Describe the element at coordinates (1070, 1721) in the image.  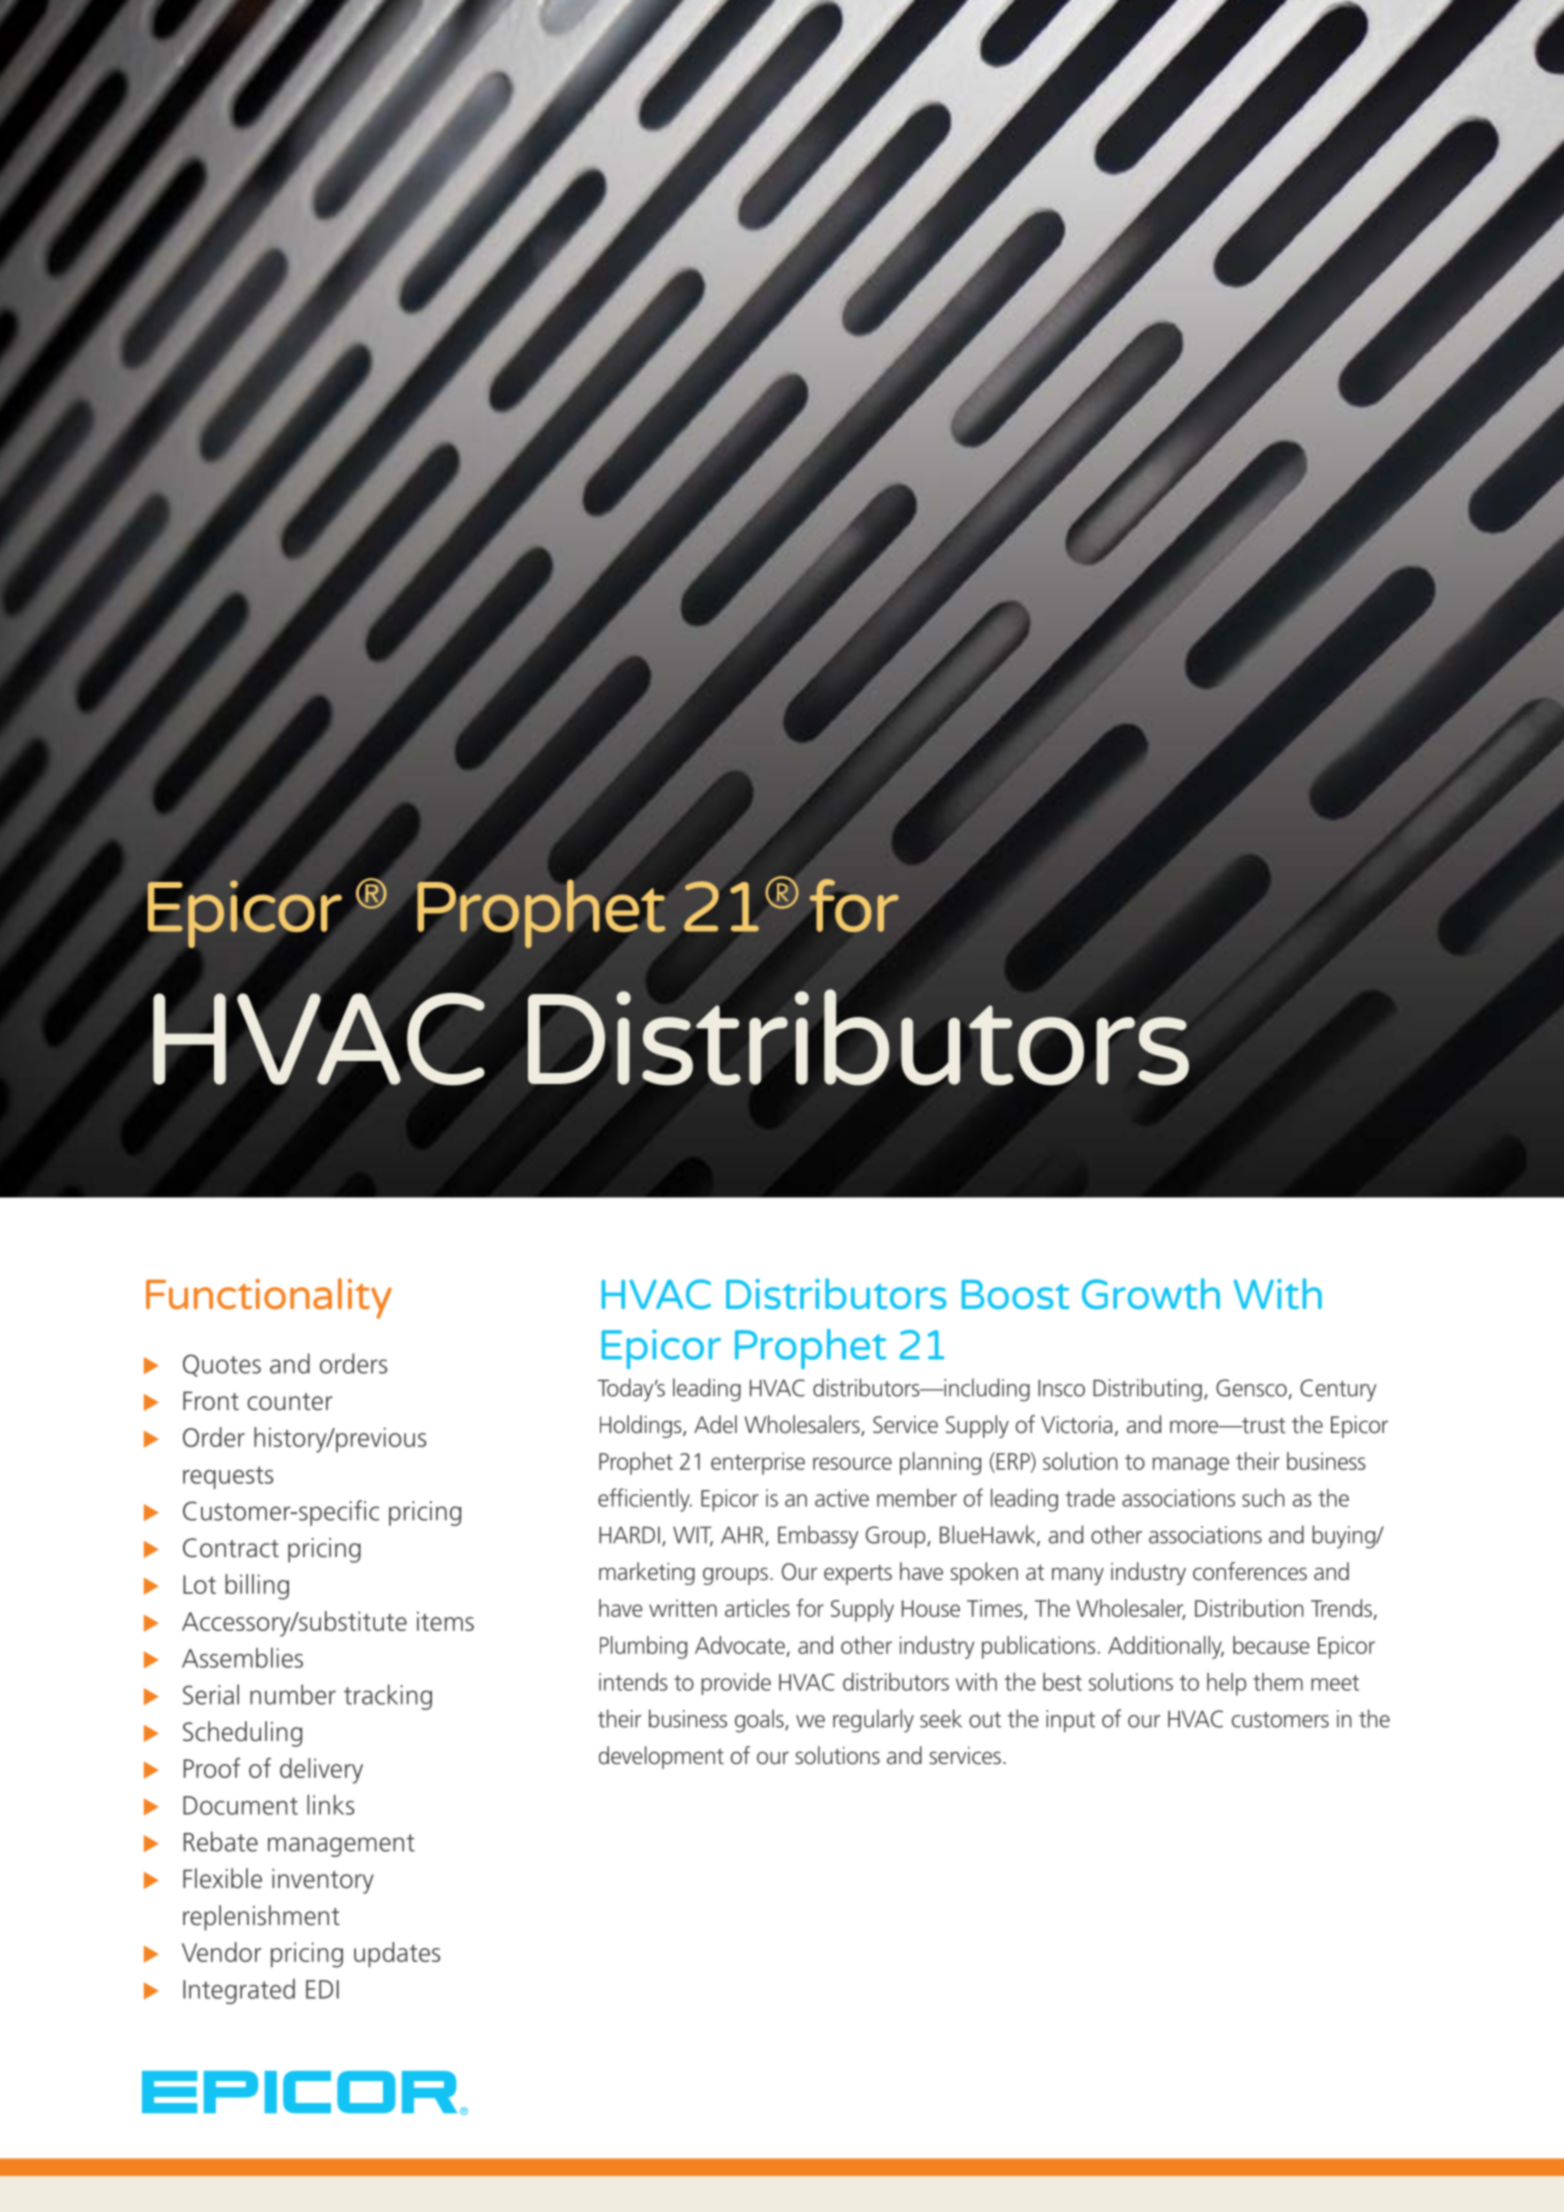
I see `input` at that location.
